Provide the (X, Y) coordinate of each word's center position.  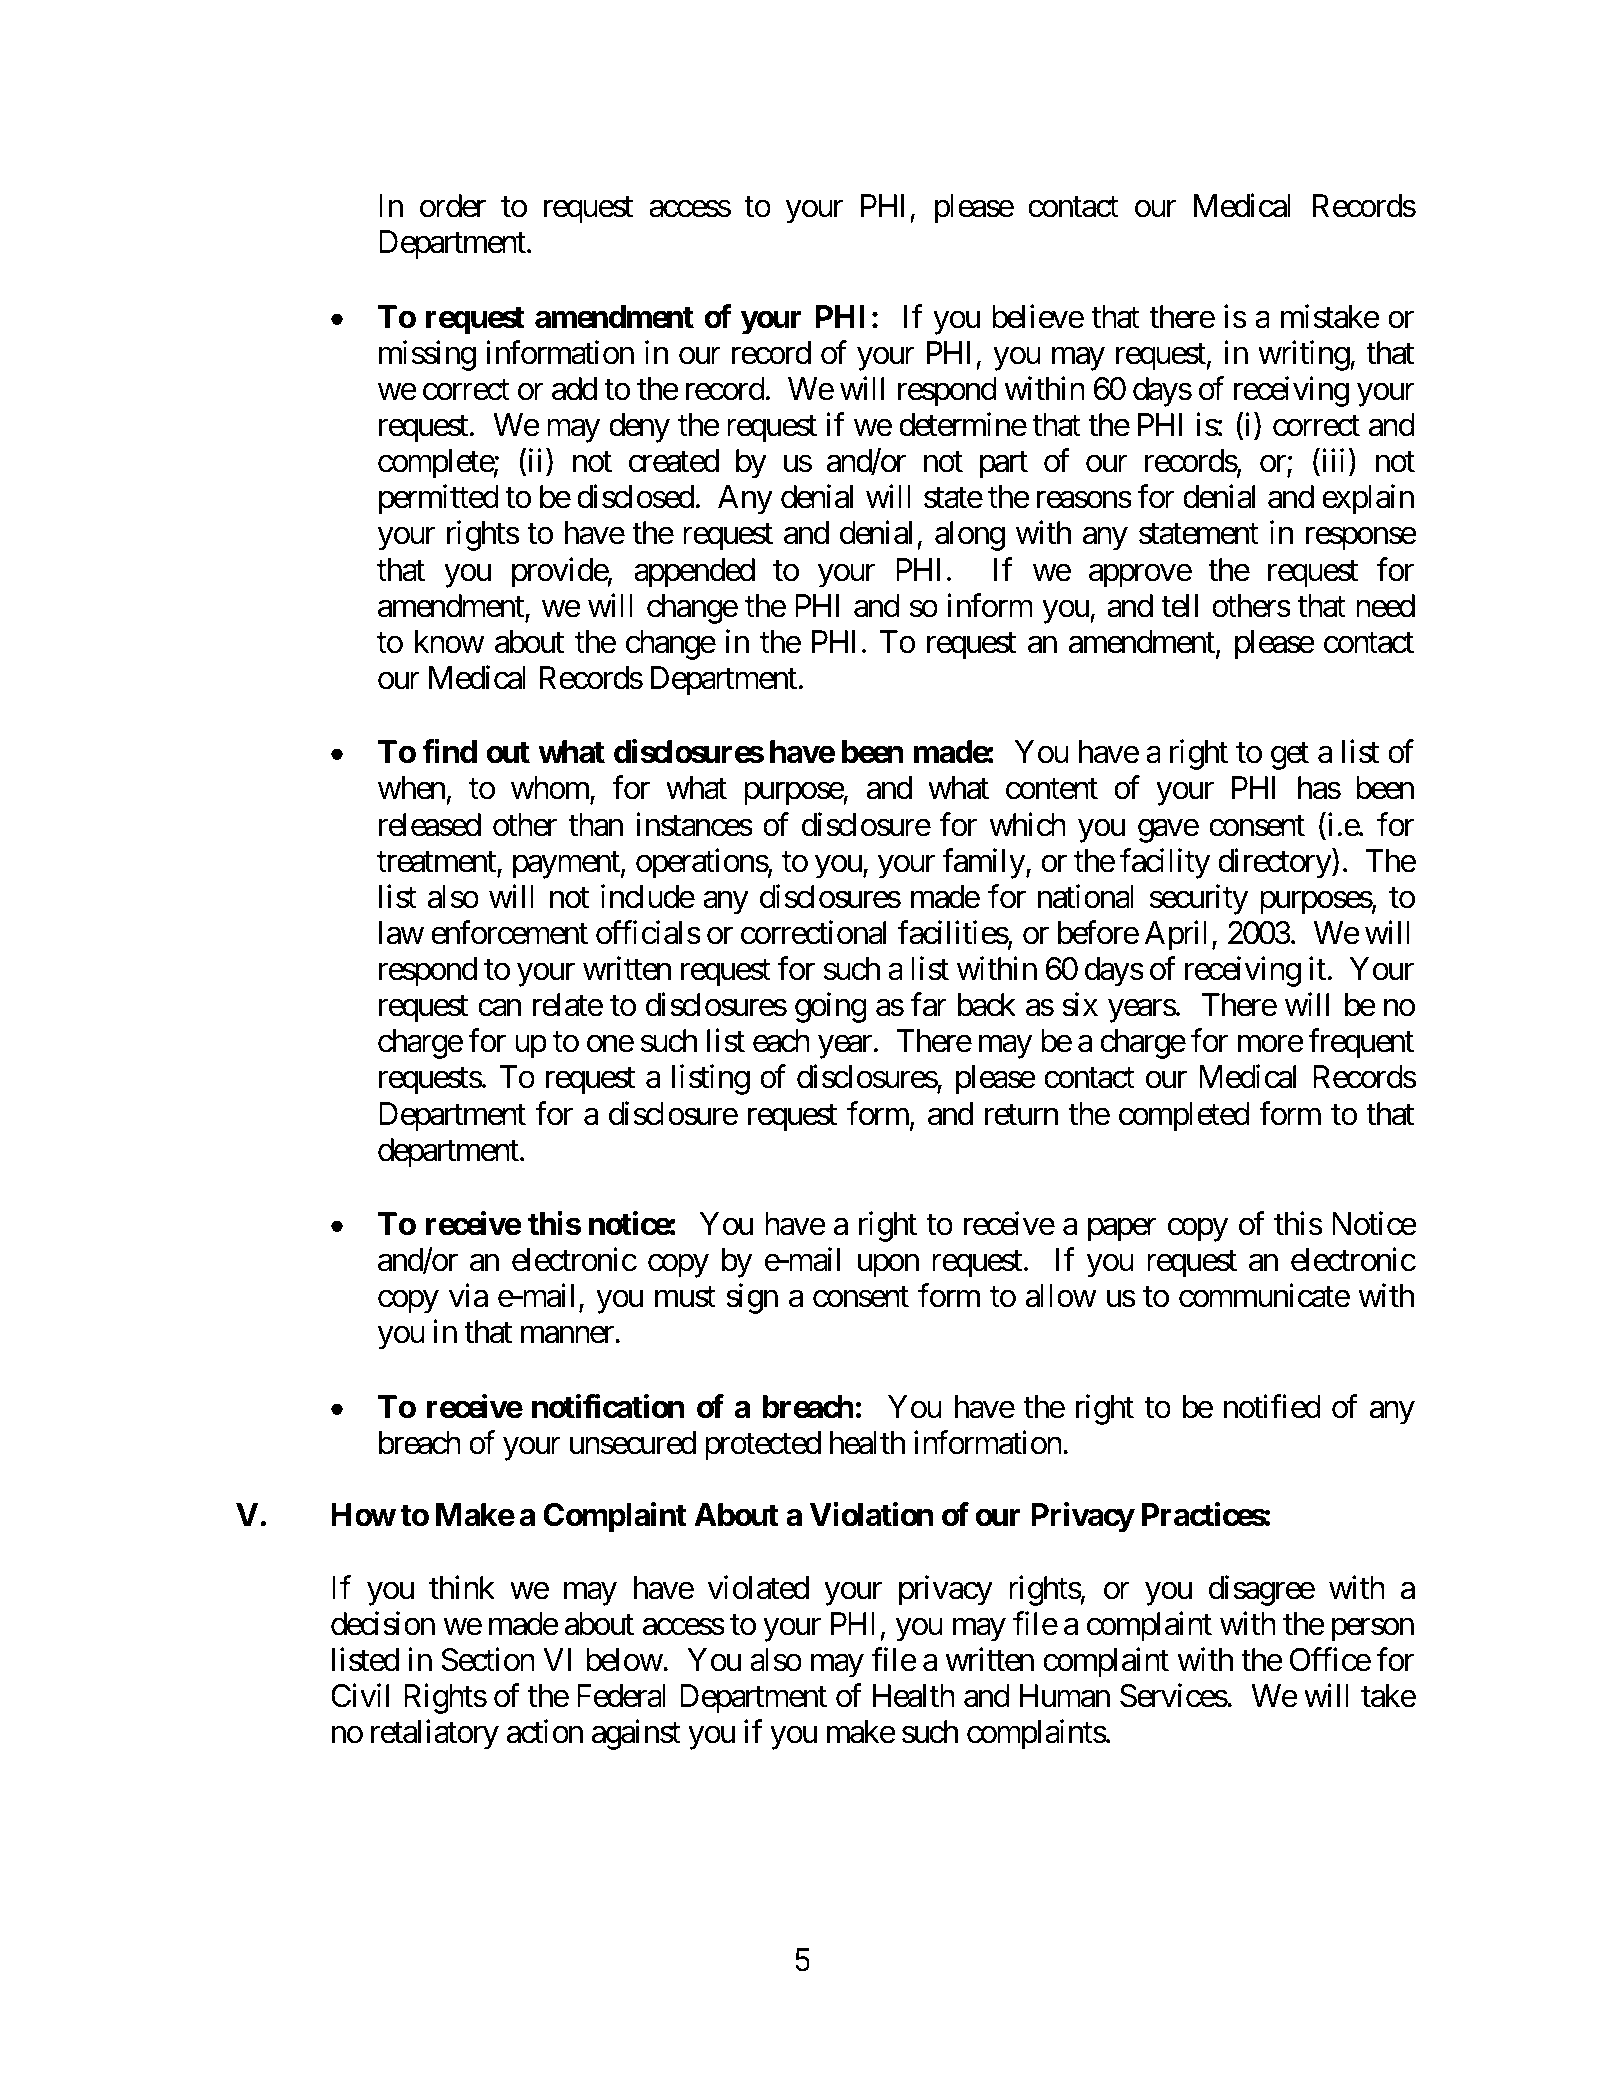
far (929, 1005)
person (1373, 1630)
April (1176, 936)
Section (488, 1659)
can (499, 1008)
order (453, 206)
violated (758, 1587)
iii (1331, 460)
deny (639, 428)
